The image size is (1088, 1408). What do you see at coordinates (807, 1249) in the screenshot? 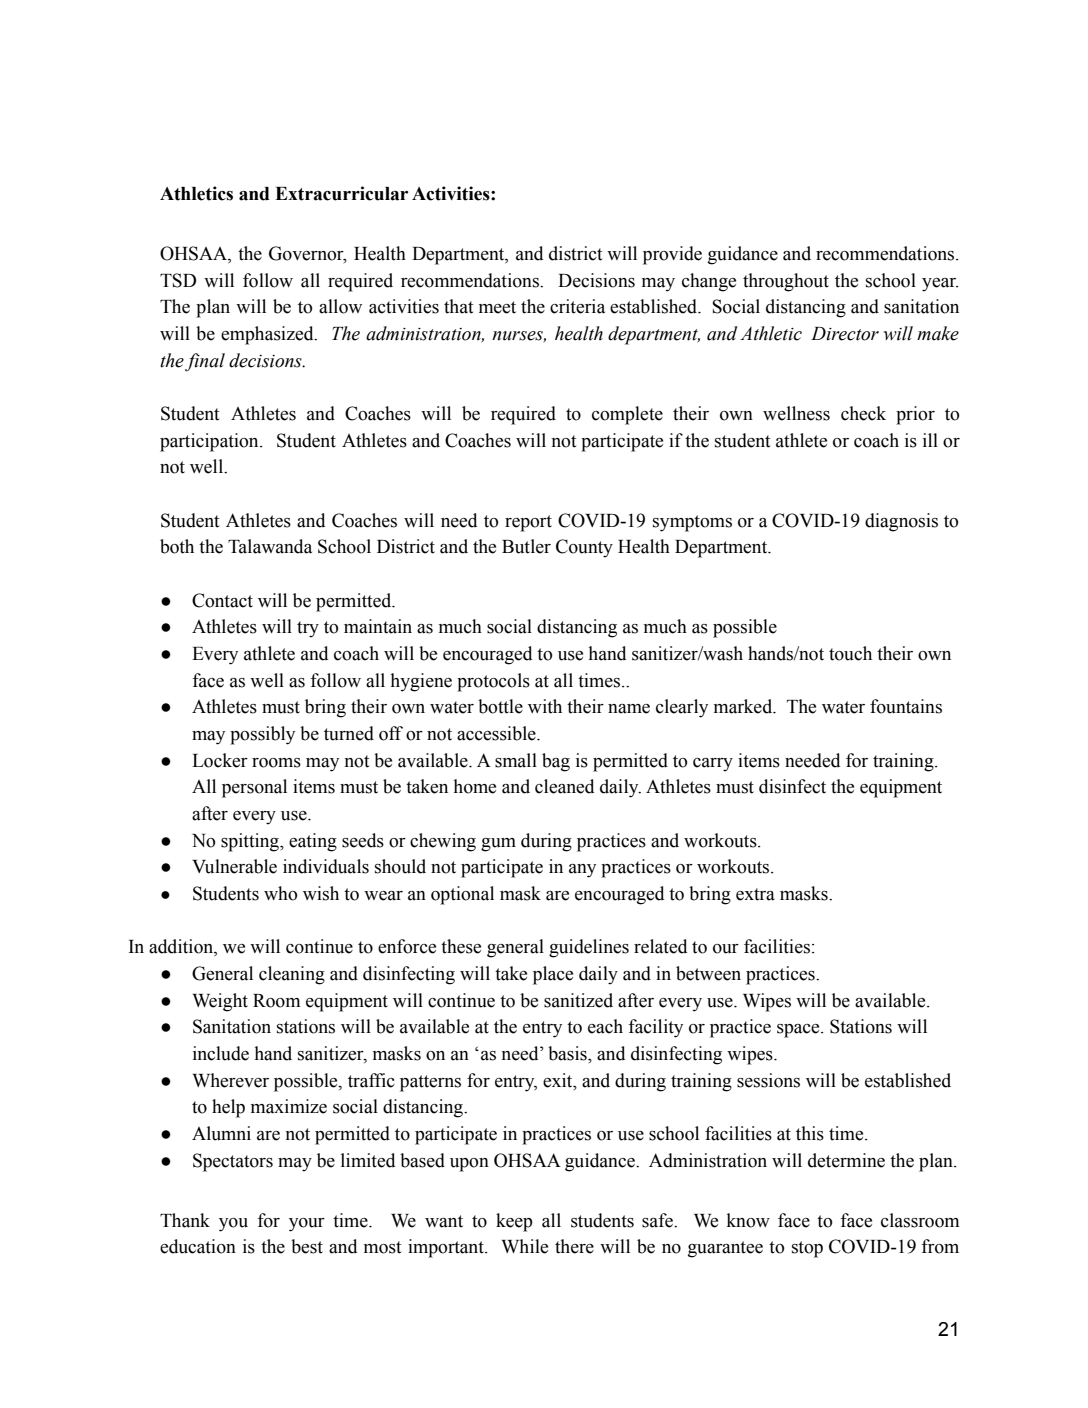
I see `stop` at bounding box center [807, 1249].
